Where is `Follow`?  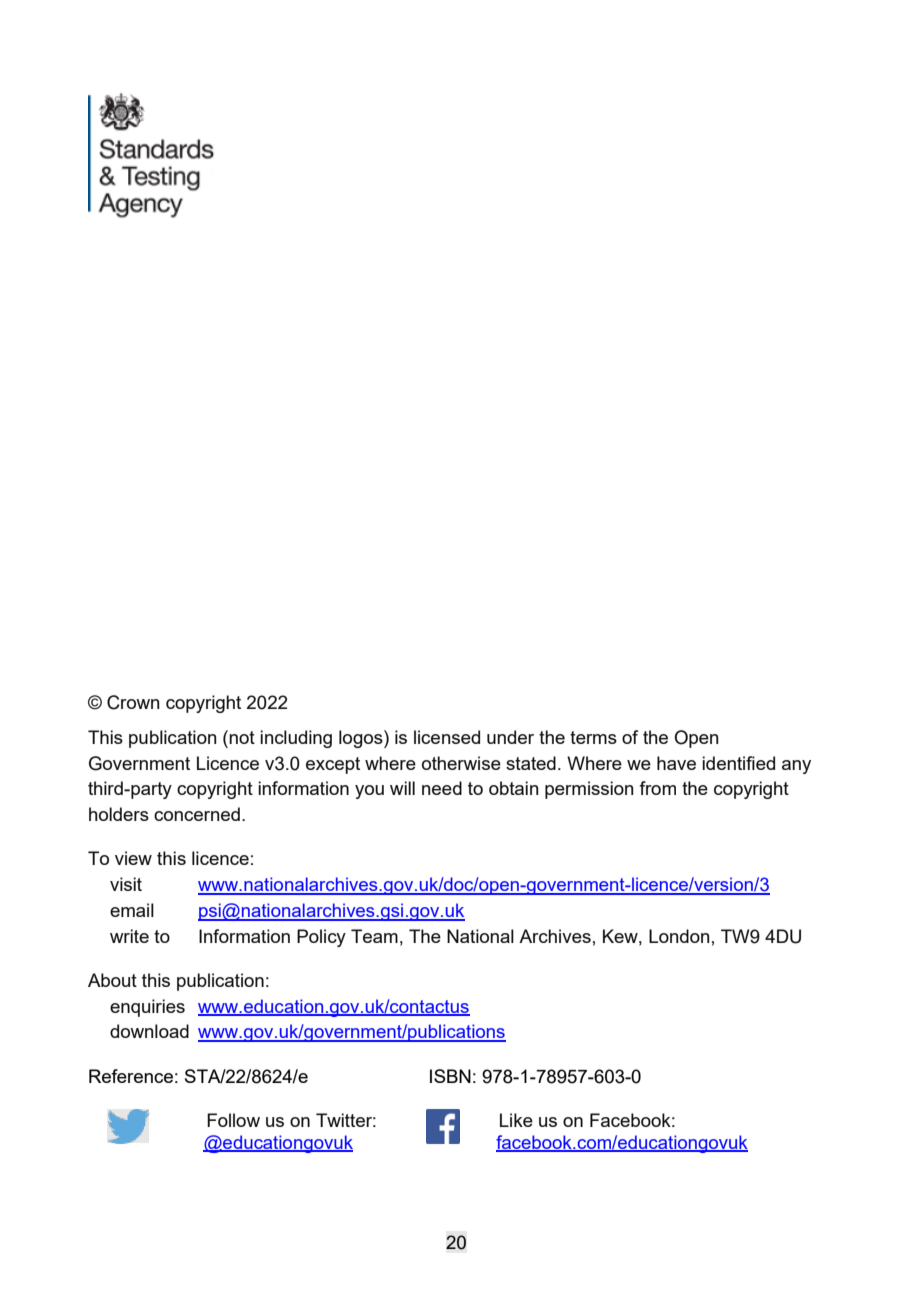 Follow is located at coordinates (233, 1120).
